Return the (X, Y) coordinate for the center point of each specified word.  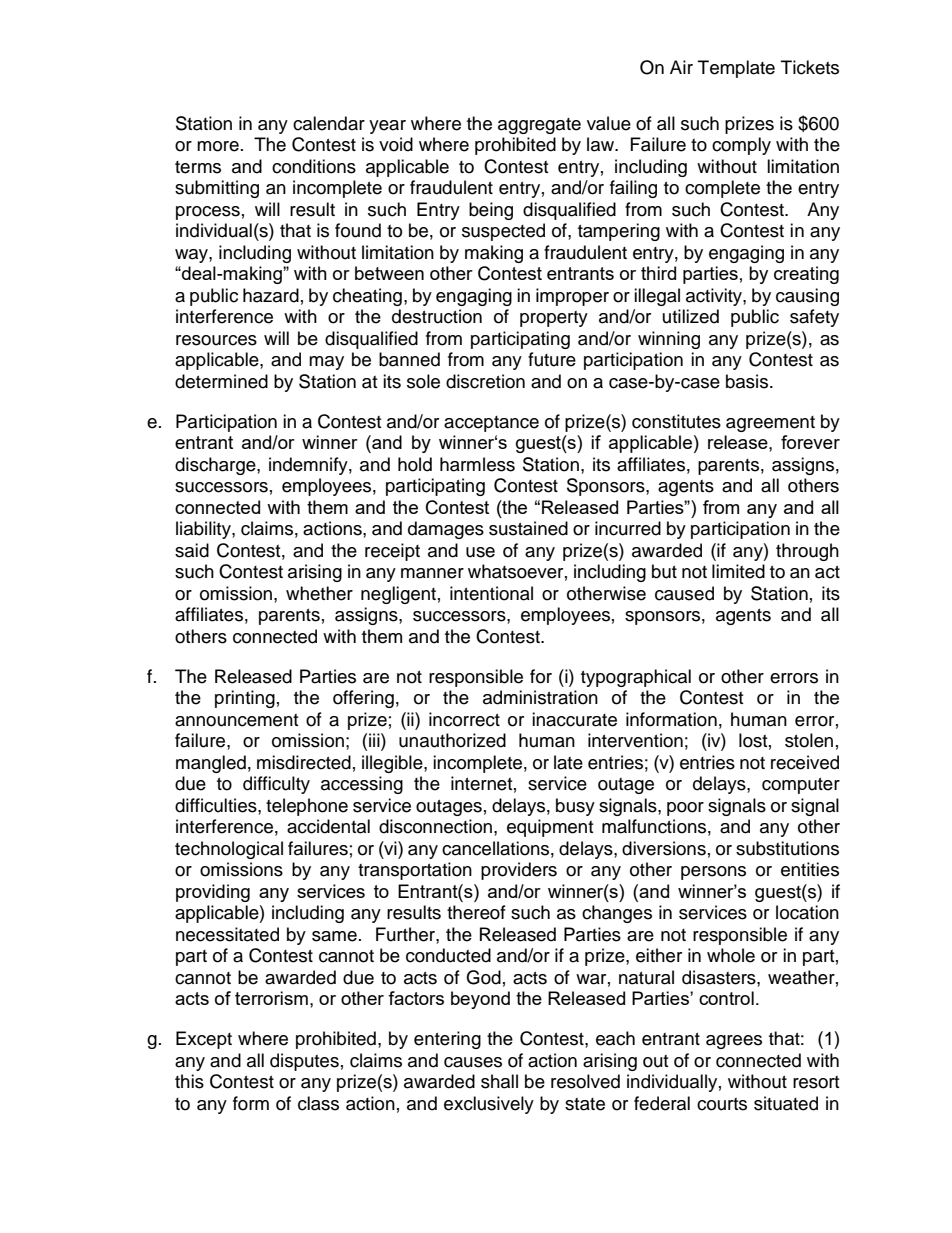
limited (738, 571)
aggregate (539, 126)
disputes (304, 1062)
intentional (491, 593)
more (218, 146)
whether (319, 593)
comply (741, 146)
